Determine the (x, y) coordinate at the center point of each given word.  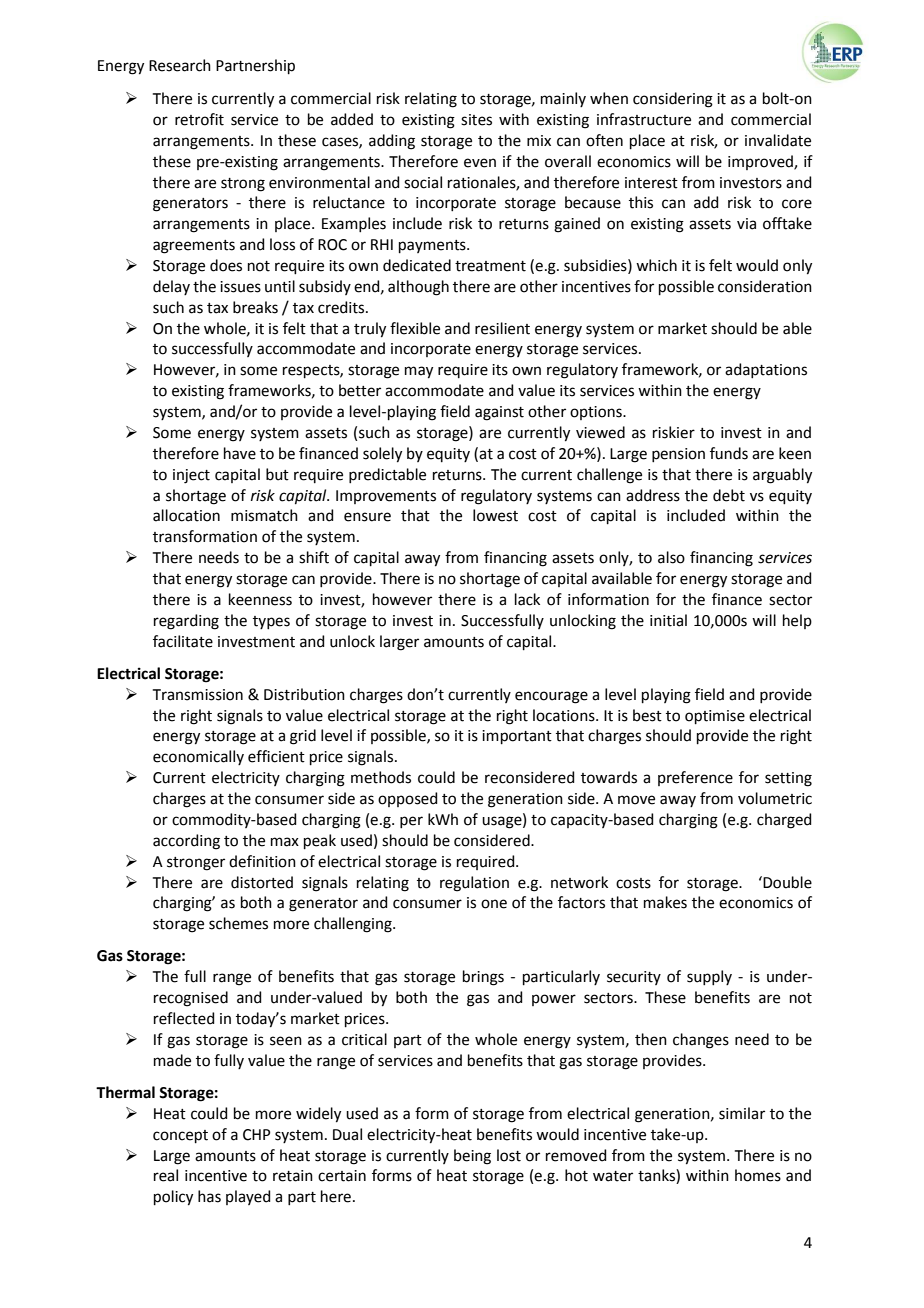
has (209, 1196)
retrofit (199, 119)
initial (668, 620)
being (472, 1157)
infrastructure (644, 119)
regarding (186, 622)
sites (476, 120)
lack (527, 599)
